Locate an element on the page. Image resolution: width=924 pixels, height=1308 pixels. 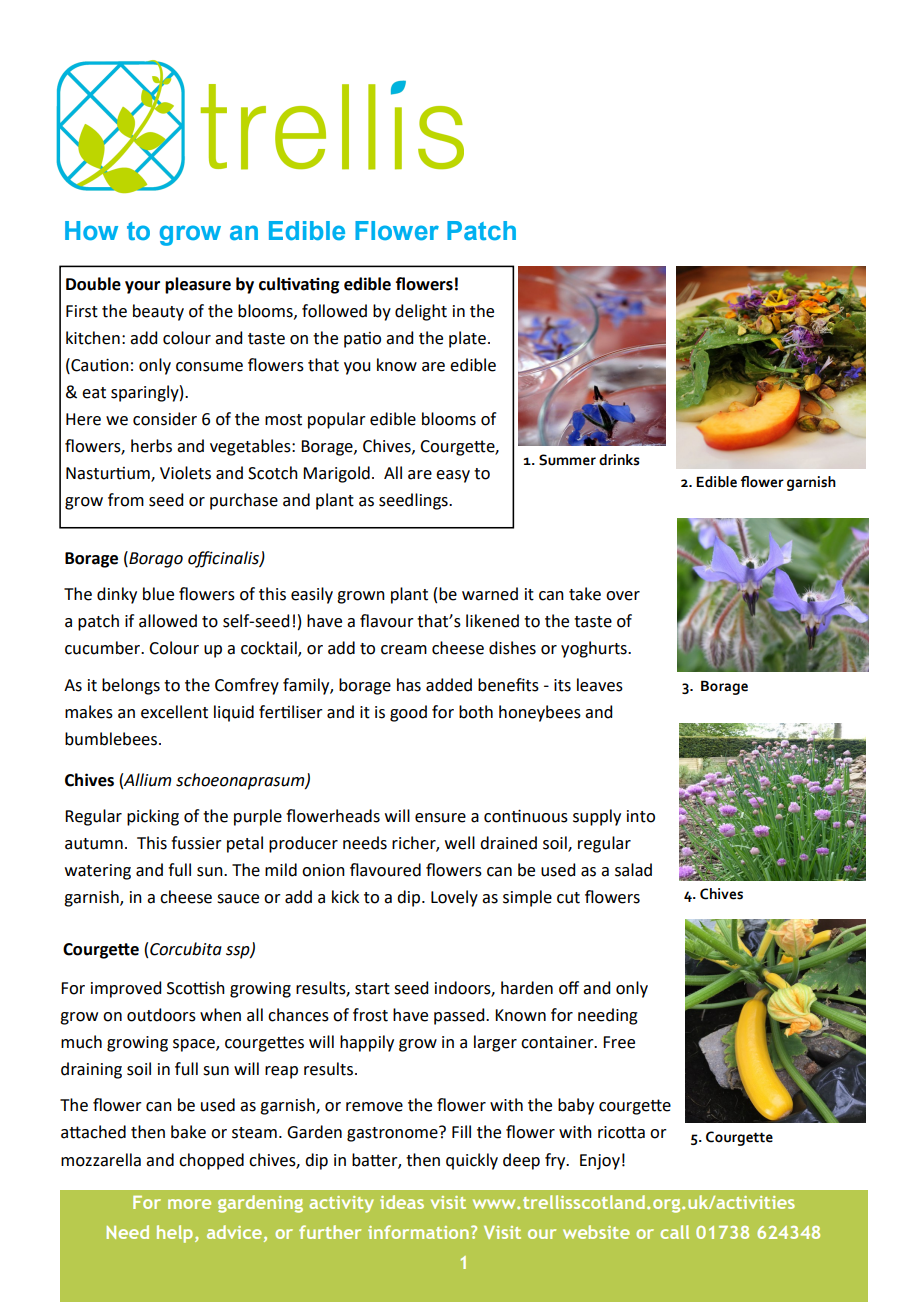
plate is located at coordinates (467, 339).
